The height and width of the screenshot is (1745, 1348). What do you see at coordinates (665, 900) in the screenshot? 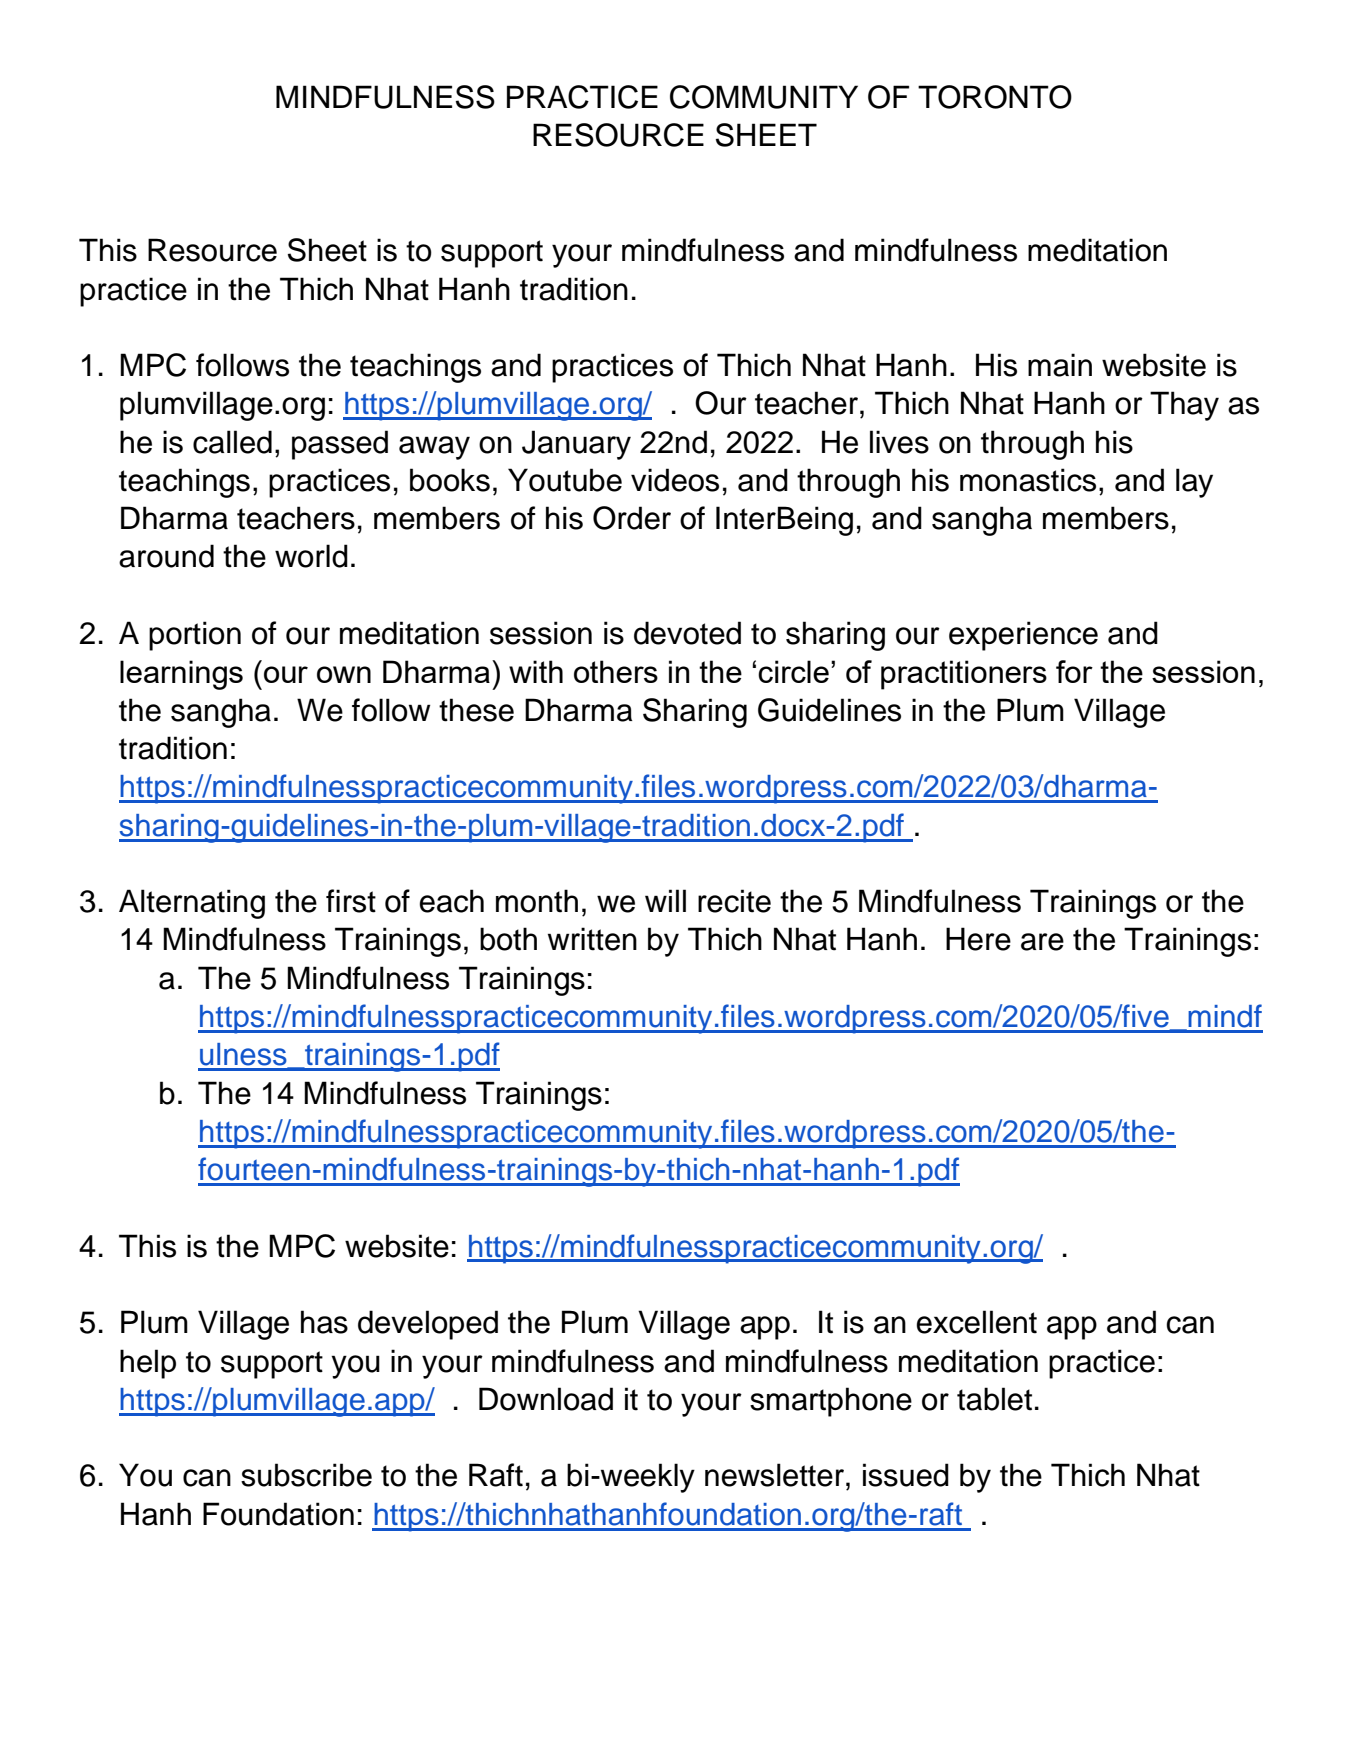
I see `will` at bounding box center [665, 900].
